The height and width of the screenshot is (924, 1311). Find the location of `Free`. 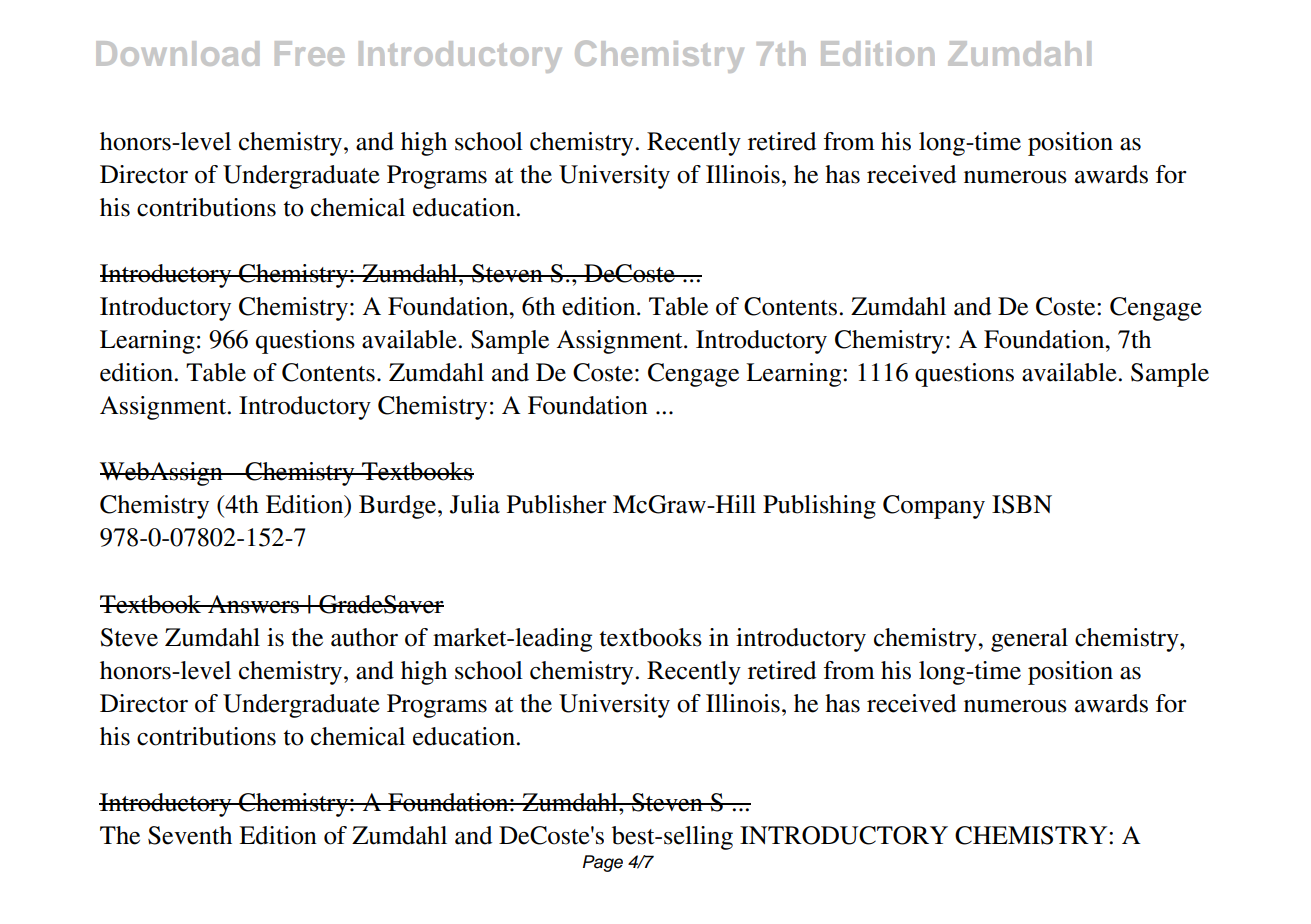

Free is located at coordinates (309, 53).
